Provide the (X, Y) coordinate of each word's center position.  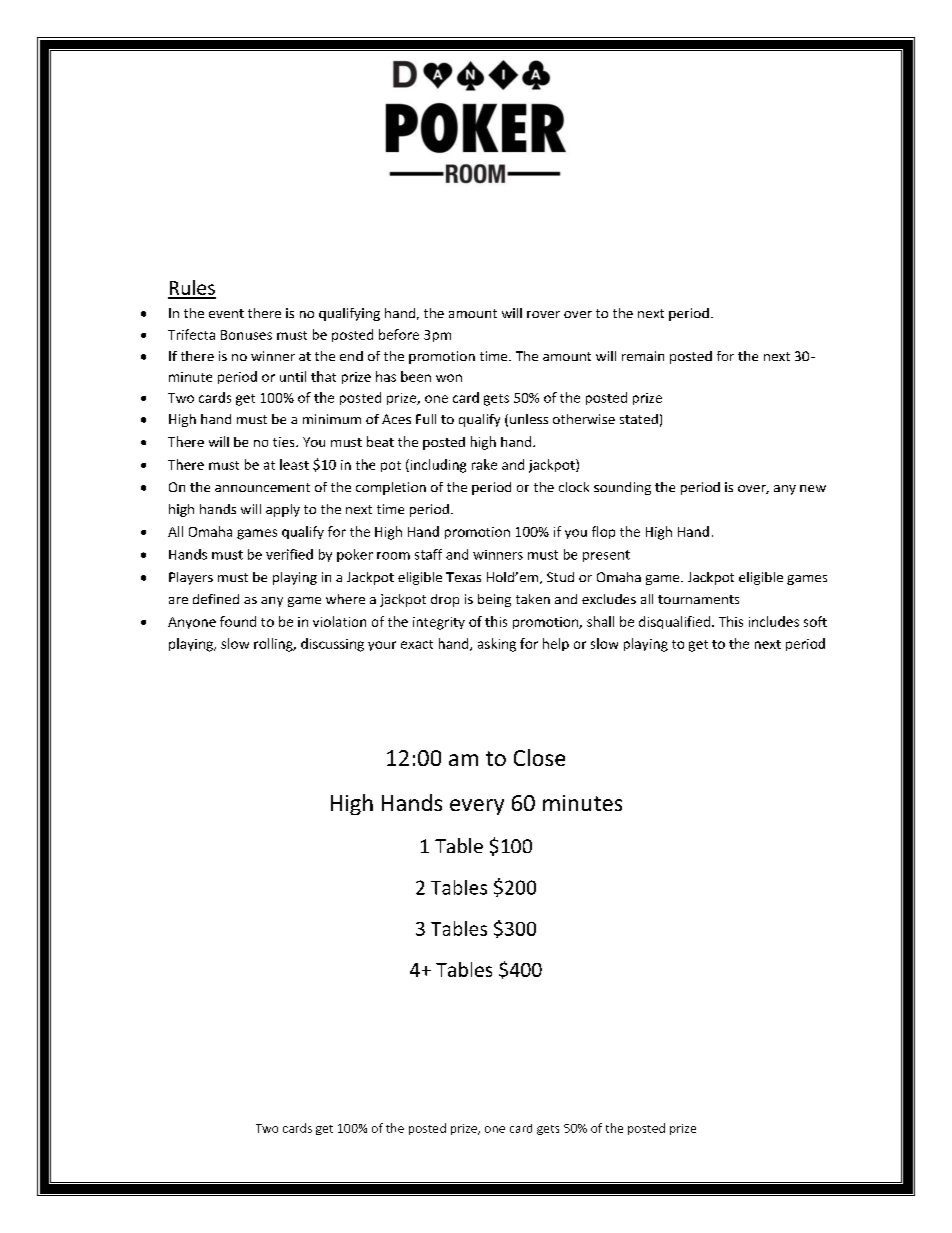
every (477, 807)
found (238, 621)
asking (497, 645)
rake (484, 464)
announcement (262, 487)
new (813, 488)
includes (774, 621)
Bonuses (246, 335)
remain (643, 356)
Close (539, 757)
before (399, 334)
